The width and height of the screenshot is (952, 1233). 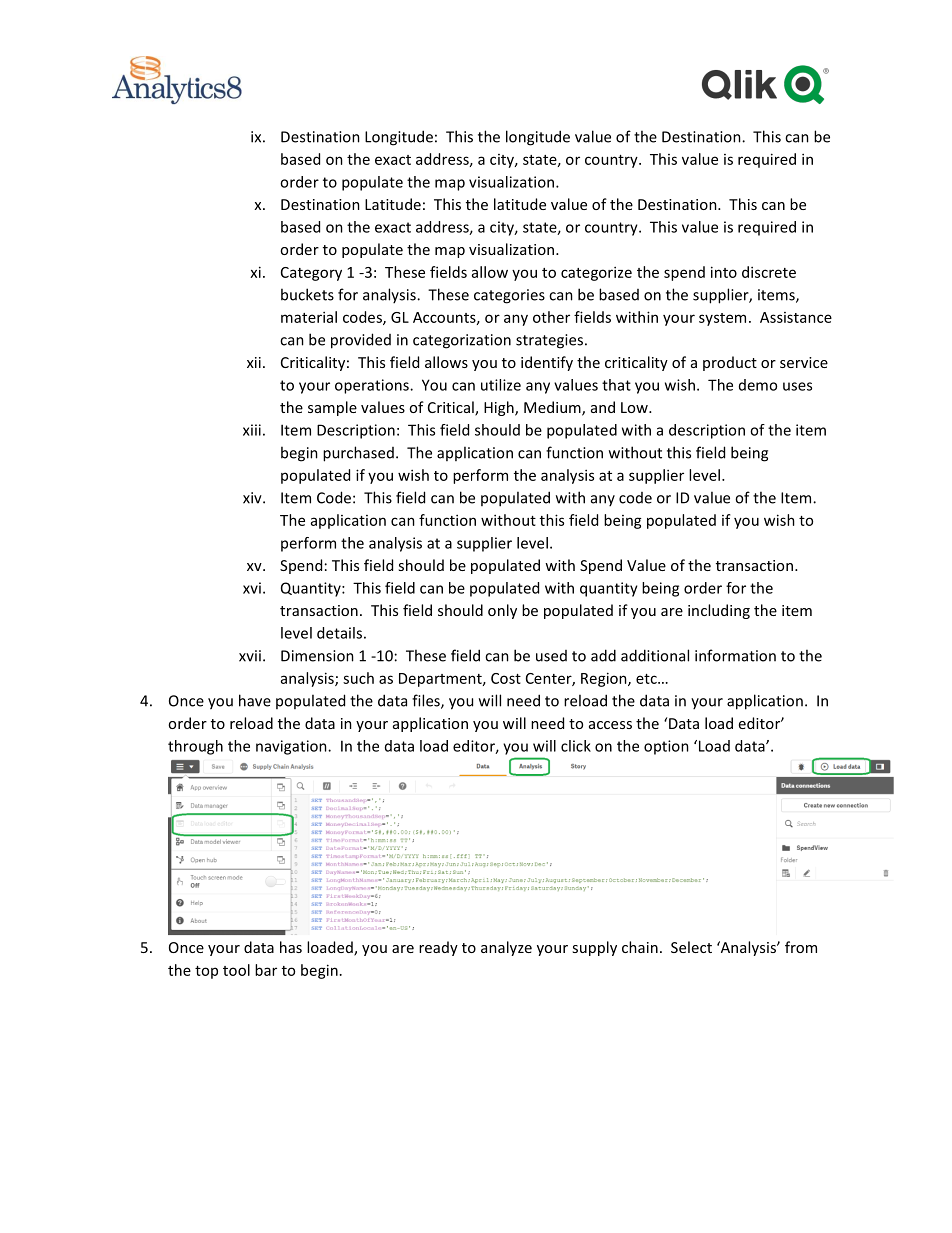 I want to click on bar, so click(x=266, y=970).
